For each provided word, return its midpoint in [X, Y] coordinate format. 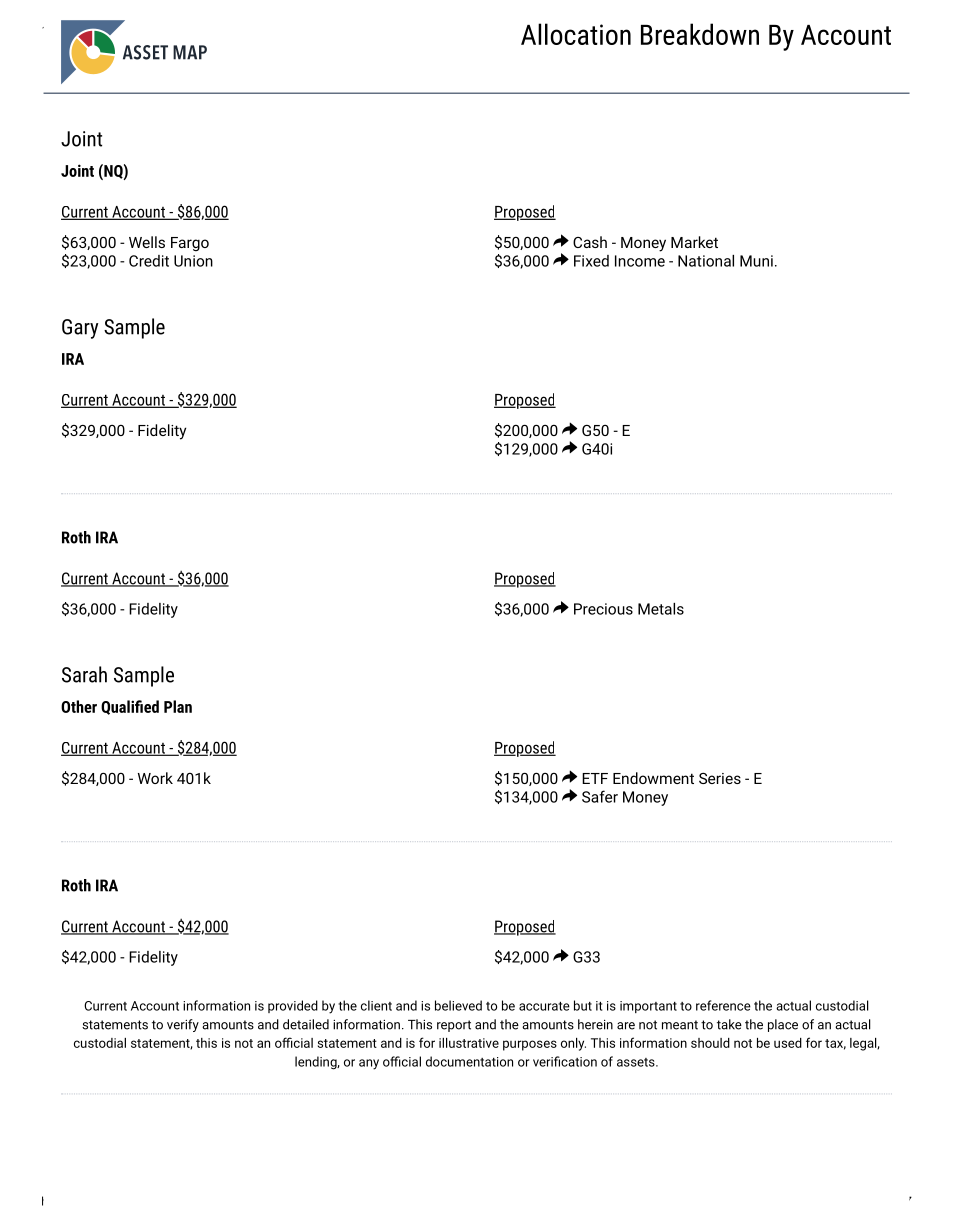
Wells [147, 242]
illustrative [469, 1043]
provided [293, 1006]
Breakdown [700, 34]
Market [694, 242]
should [710, 1043]
